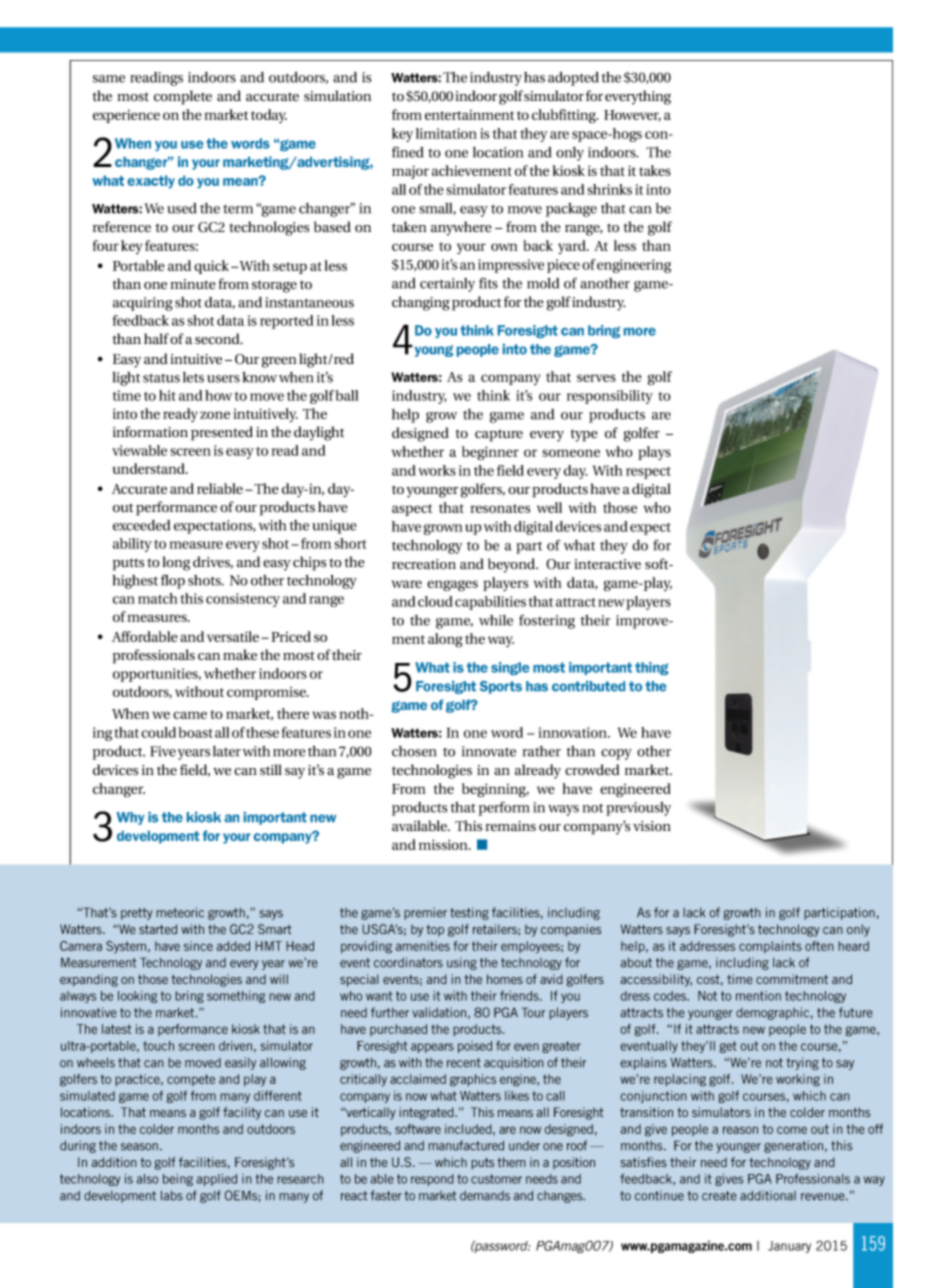  Describe the element at coordinates (183, 97) in the image. I see `complete` at that location.
